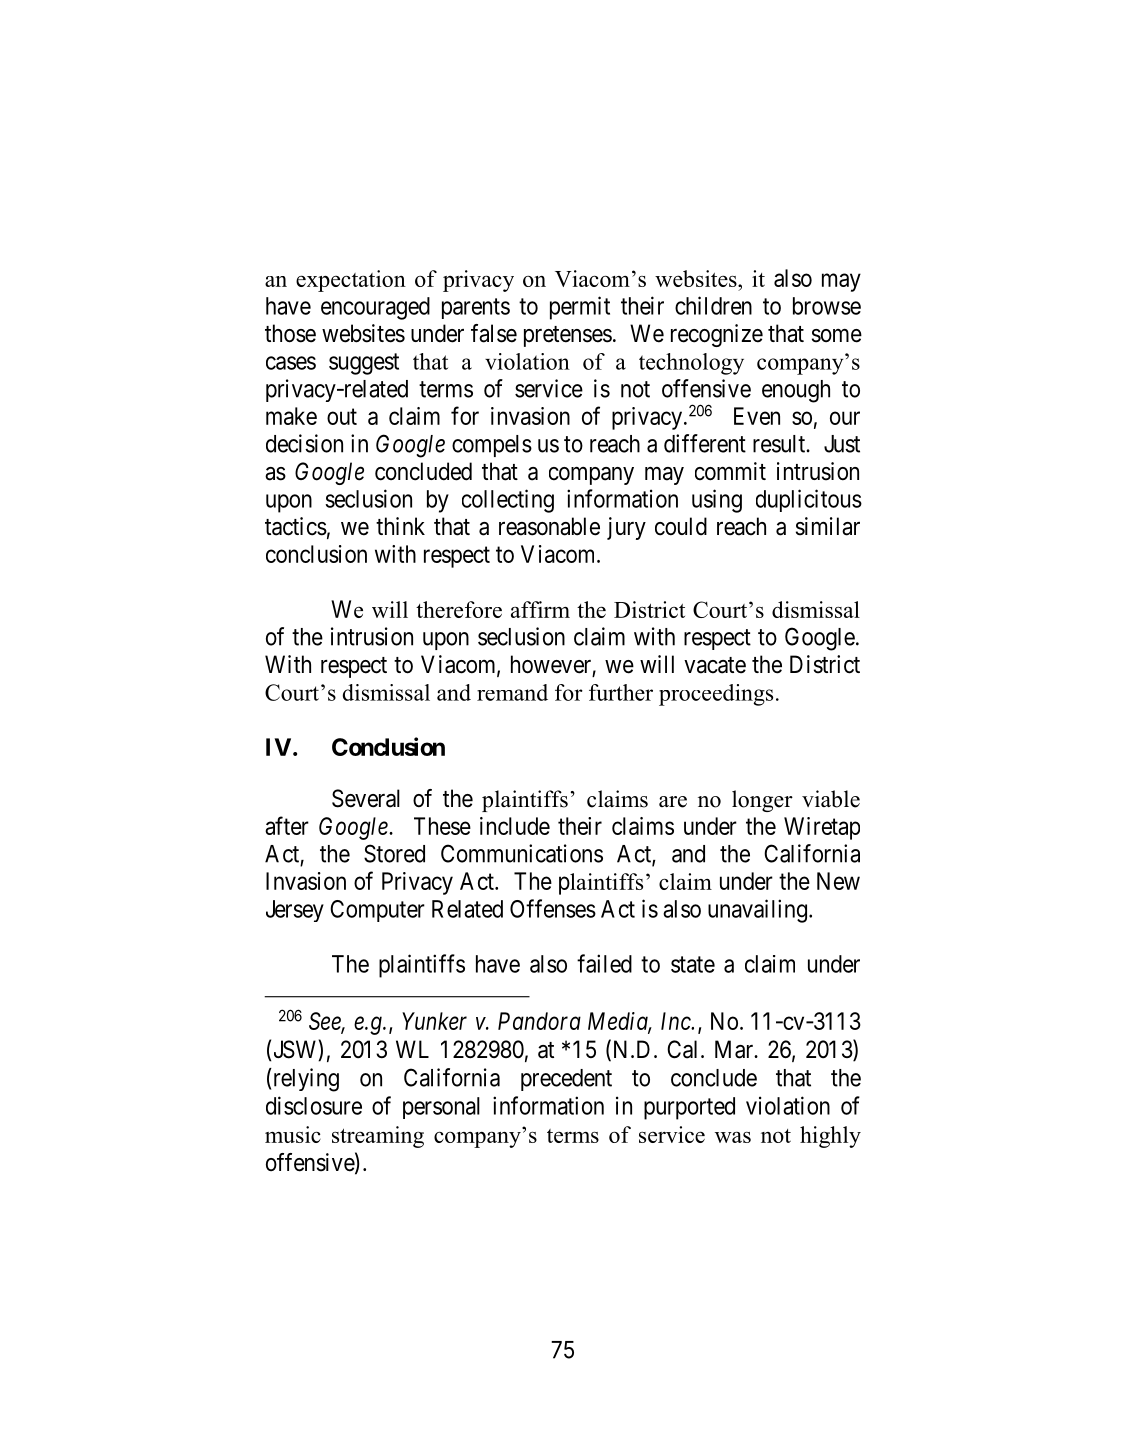 This screenshot has height=1456, width=1125. I want to click on Computer, so click(377, 911).
